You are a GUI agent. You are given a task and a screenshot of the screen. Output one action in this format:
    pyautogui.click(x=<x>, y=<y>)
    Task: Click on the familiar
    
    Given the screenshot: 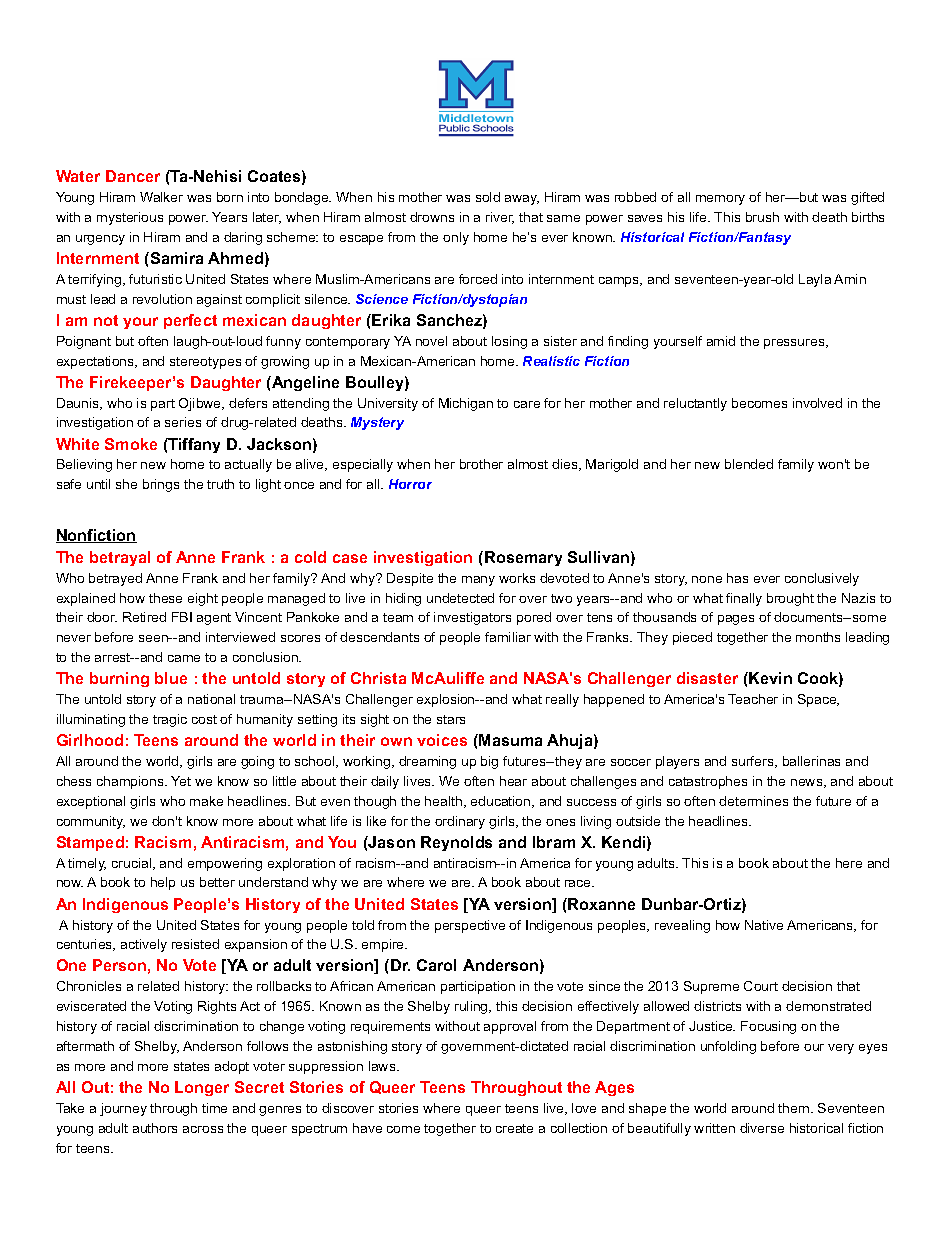 What is the action you would take?
    pyautogui.click(x=508, y=637)
